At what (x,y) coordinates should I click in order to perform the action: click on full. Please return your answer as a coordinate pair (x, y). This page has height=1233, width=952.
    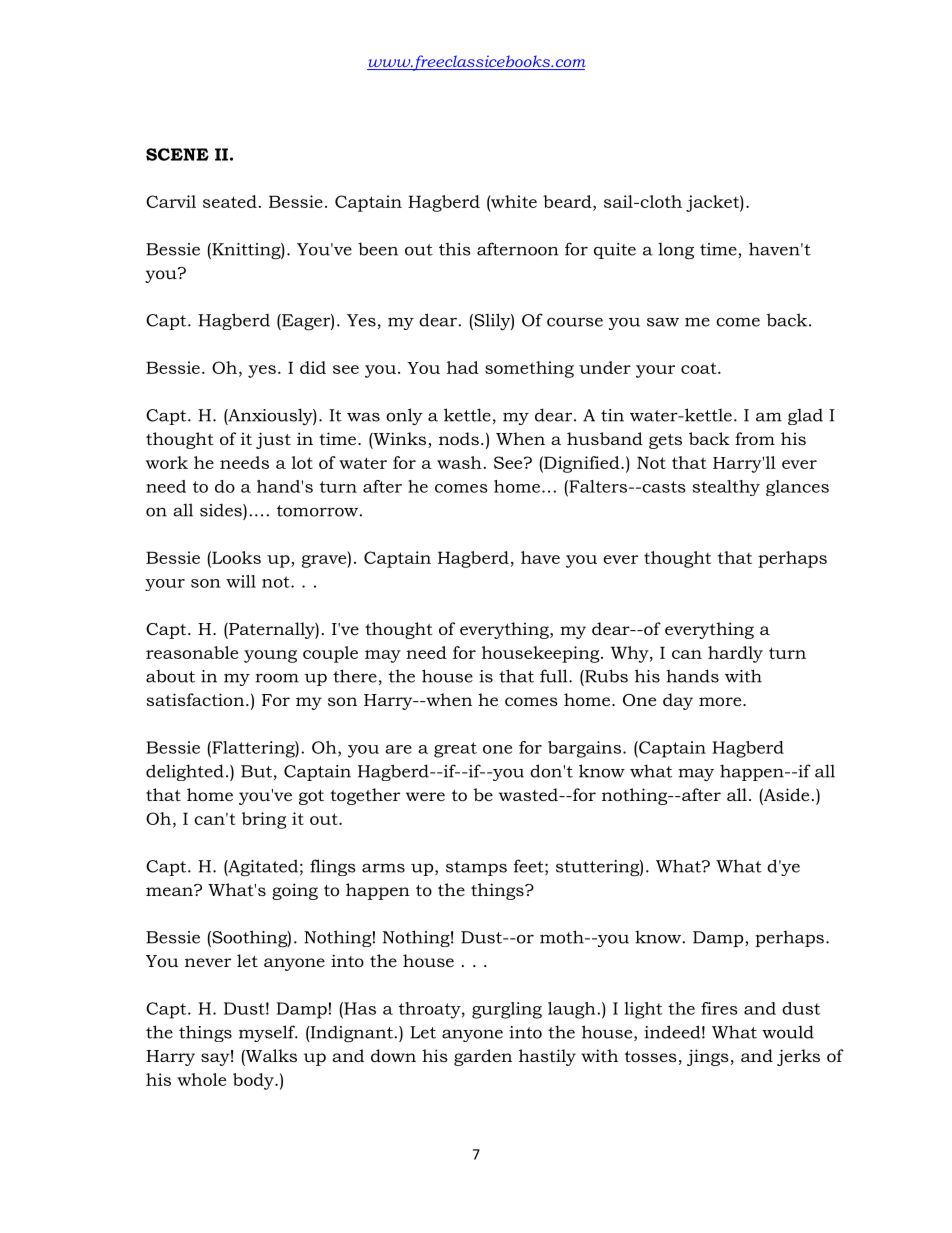
    Looking at the image, I should click on (555, 676).
